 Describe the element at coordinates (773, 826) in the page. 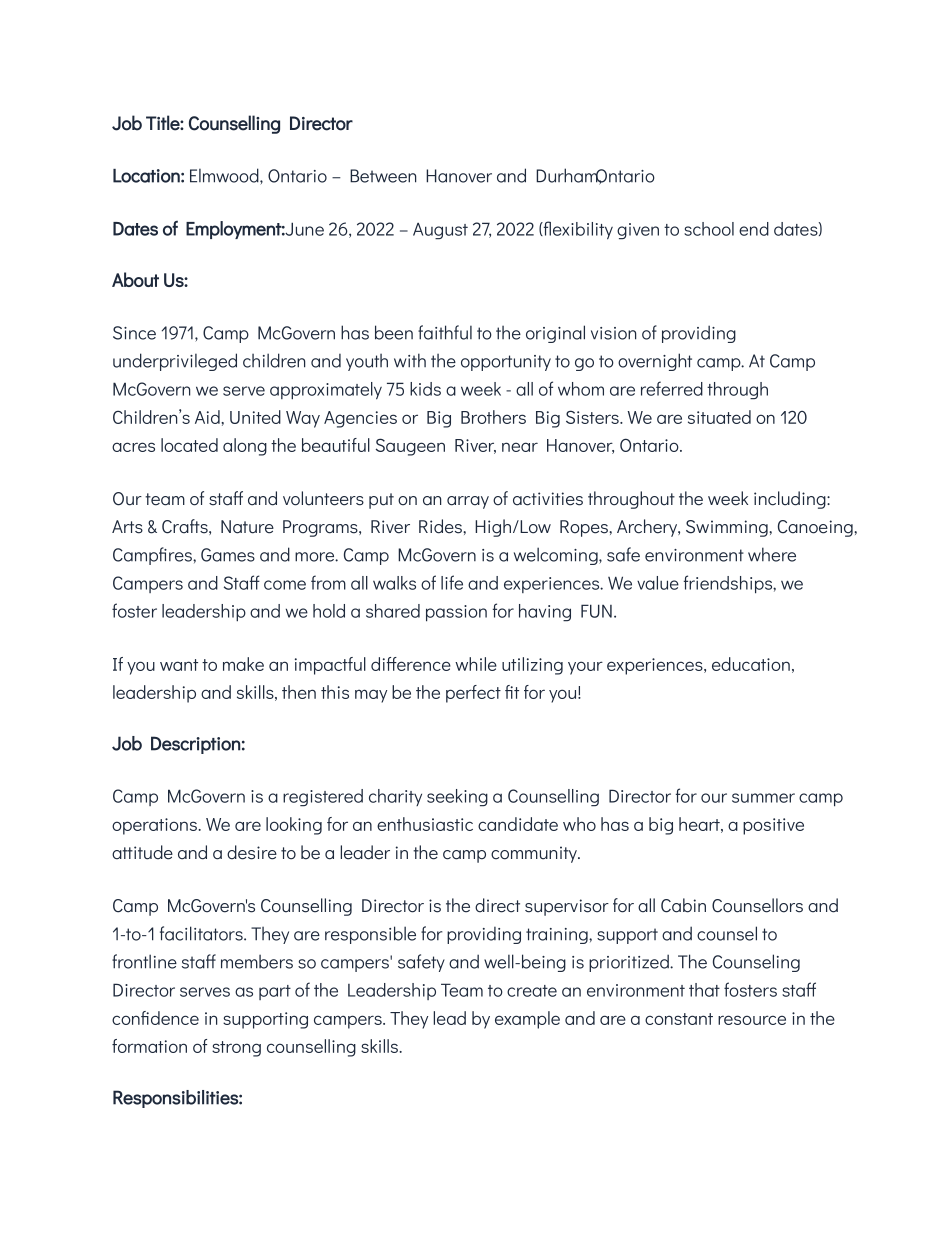

I see `positive` at that location.
